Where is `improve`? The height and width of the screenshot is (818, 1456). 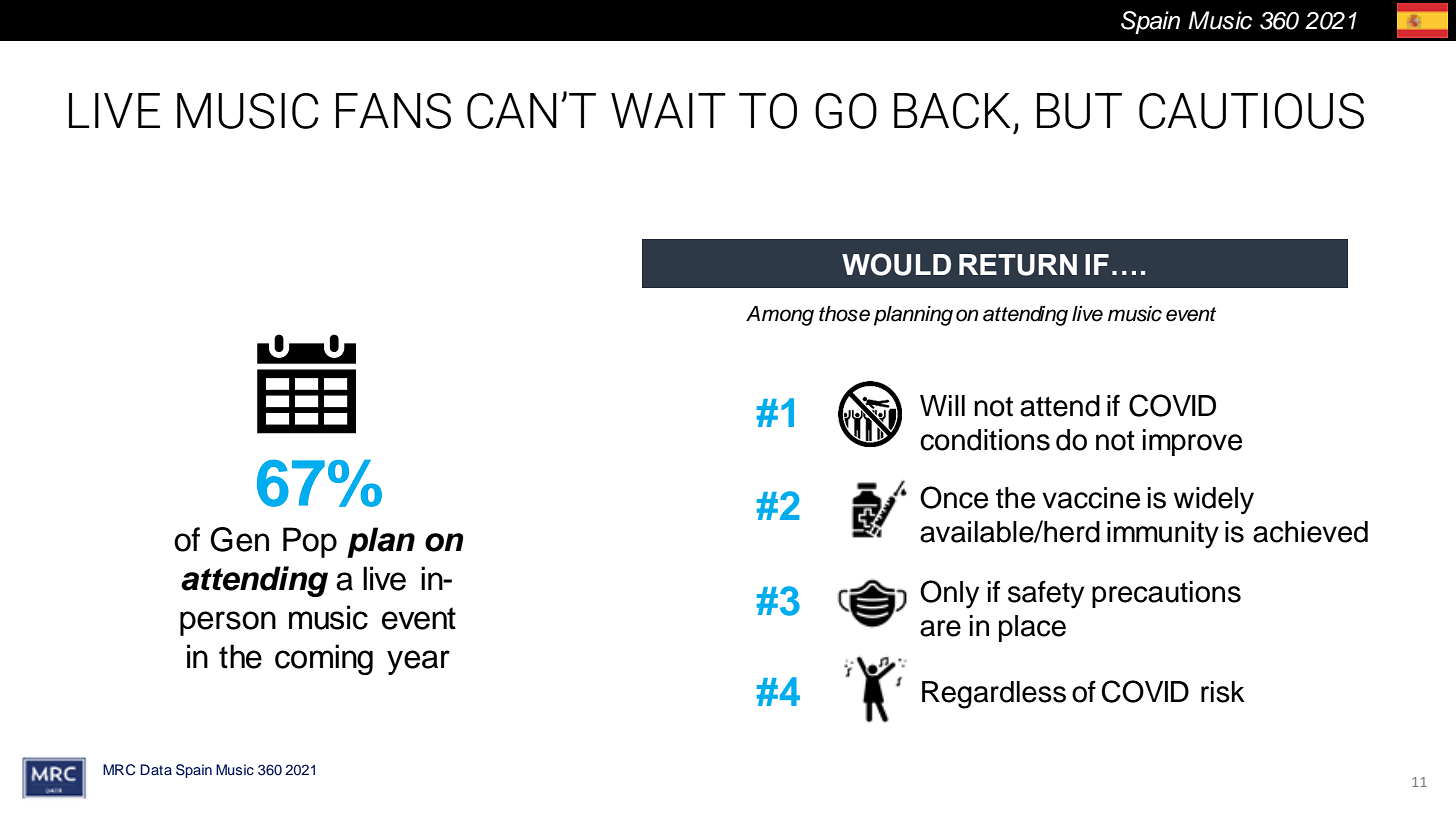 improve is located at coordinates (1192, 442).
